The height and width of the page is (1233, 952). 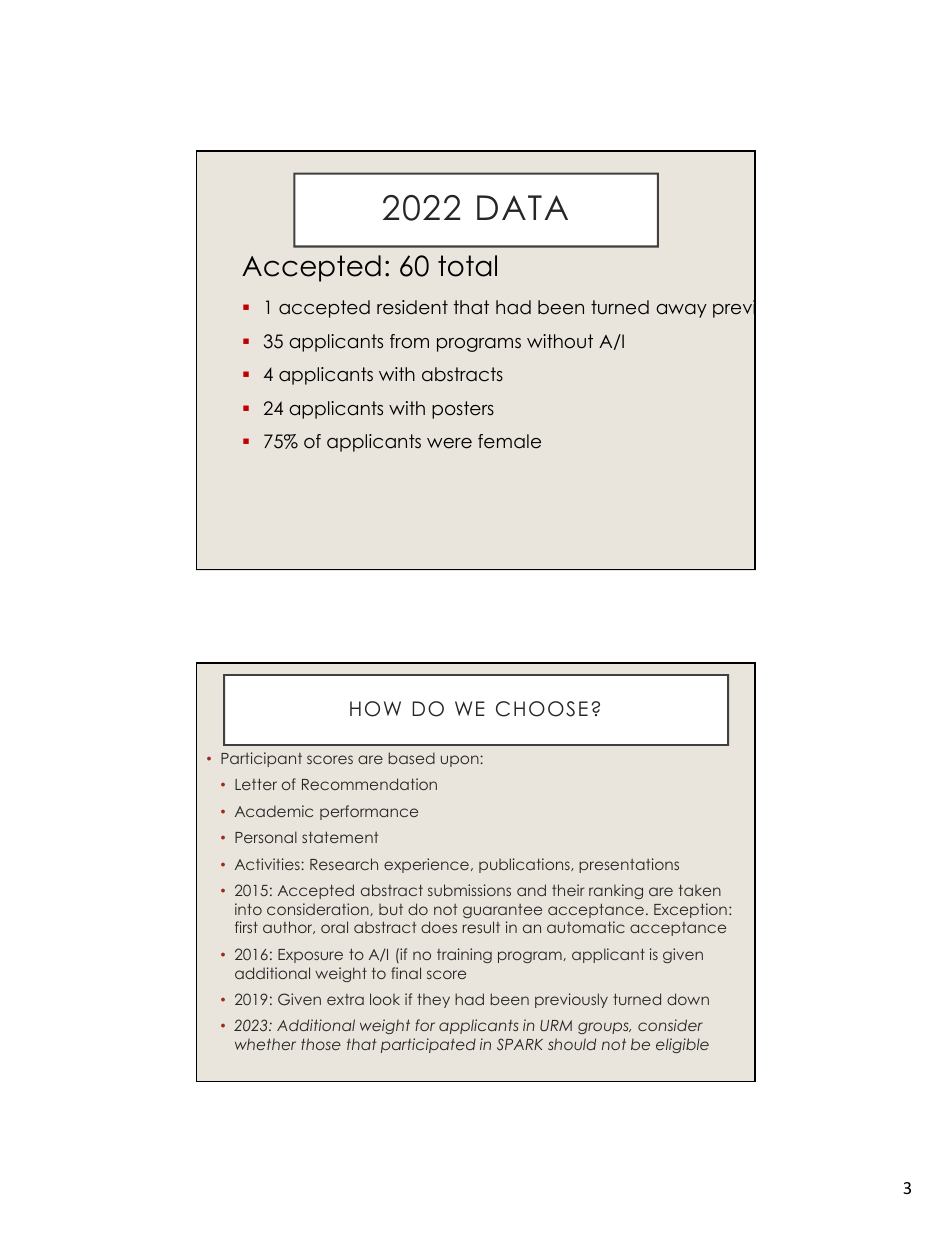 What do you see at coordinates (542, 709) in the page?
I see `CHOOSE` at bounding box center [542, 709].
